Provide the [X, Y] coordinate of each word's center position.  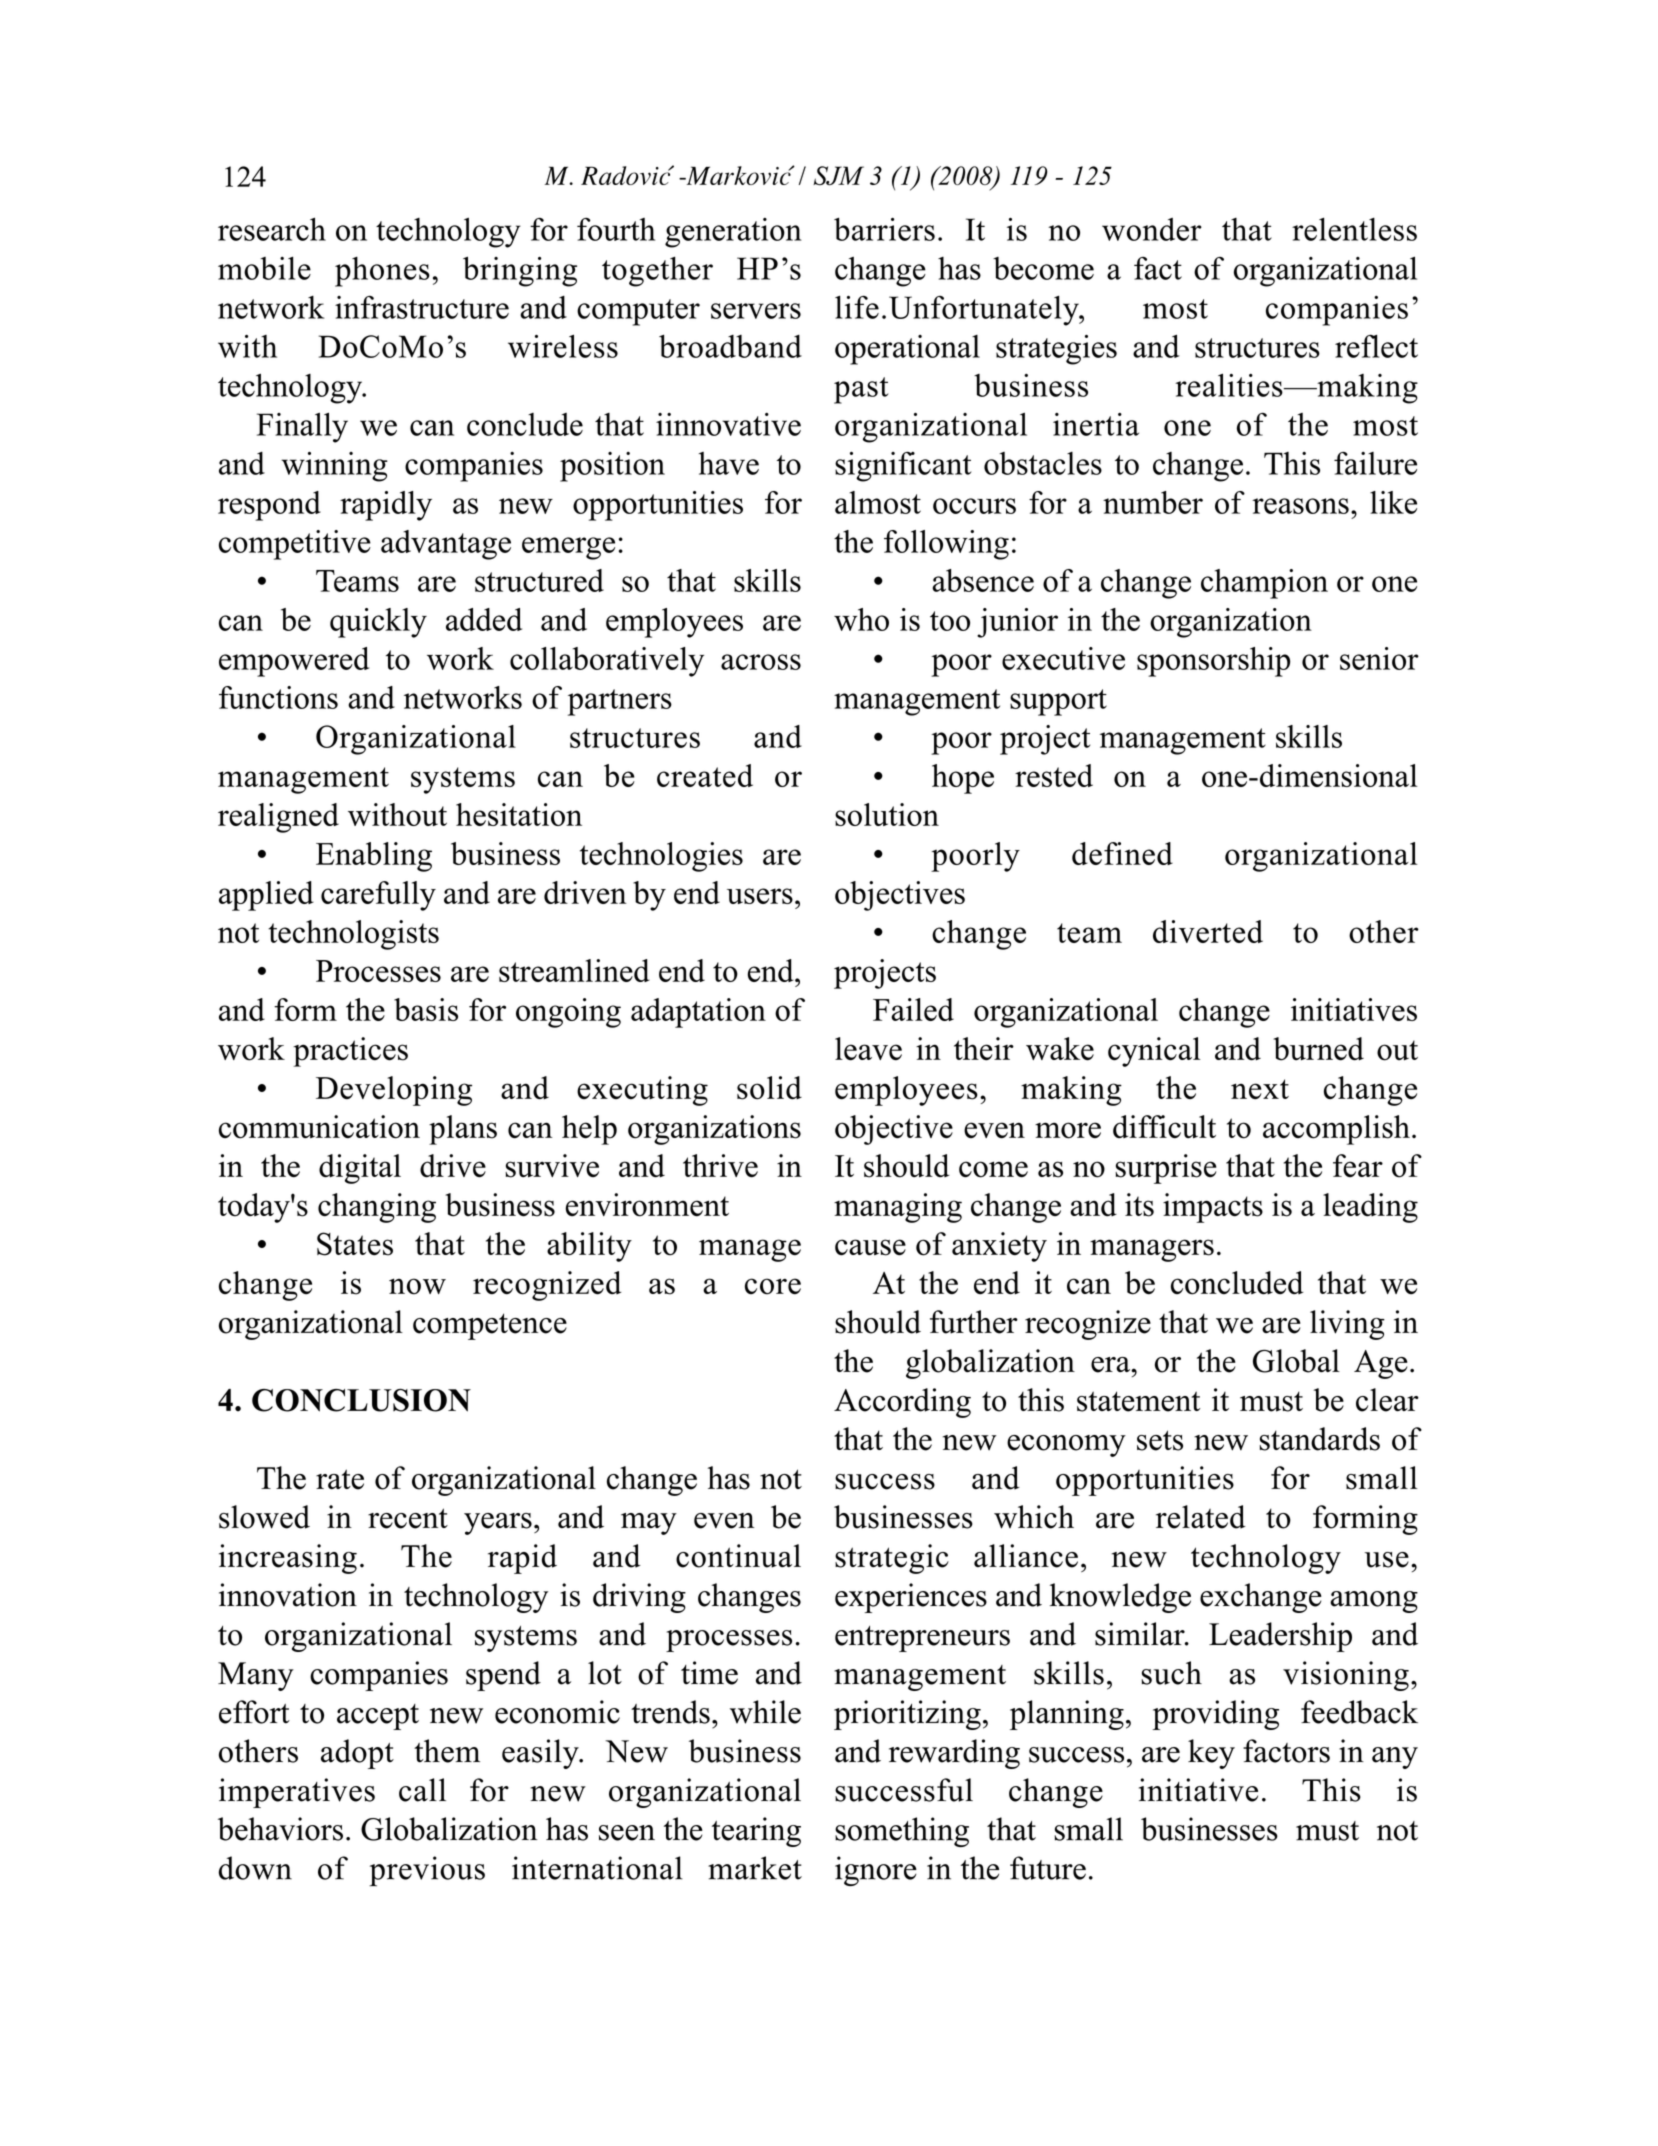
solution [887, 814]
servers [756, 311]
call [422, 1790]
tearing [756, 1832]
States [355, 1244]
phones [382, 272]
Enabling [374, 857]
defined [1122, 853]
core [773, 1286]
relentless [1354, 229]
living [1347, 1325]
